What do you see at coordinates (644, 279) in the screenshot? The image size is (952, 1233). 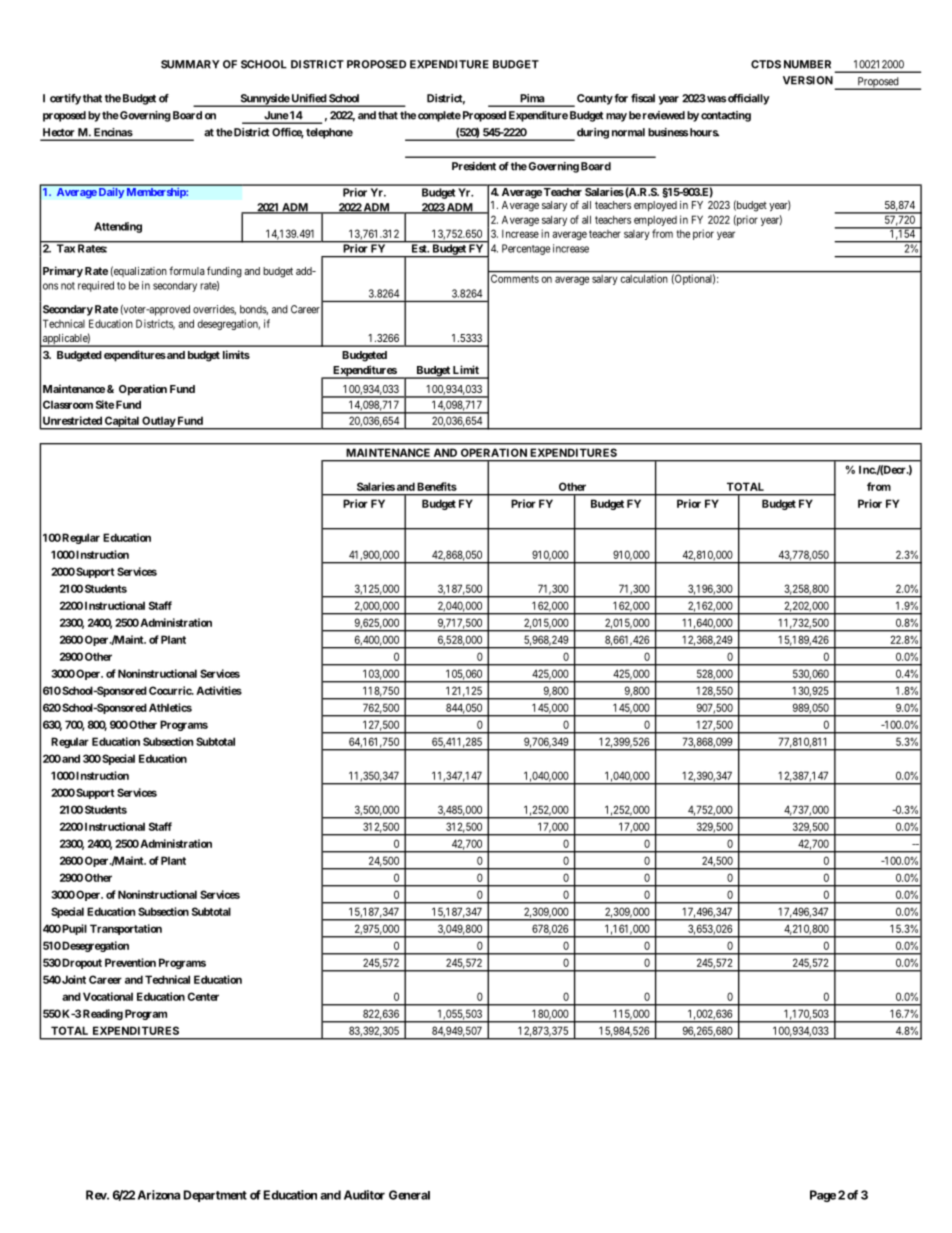 I see `calculation` at bounding box center [644, 279].
